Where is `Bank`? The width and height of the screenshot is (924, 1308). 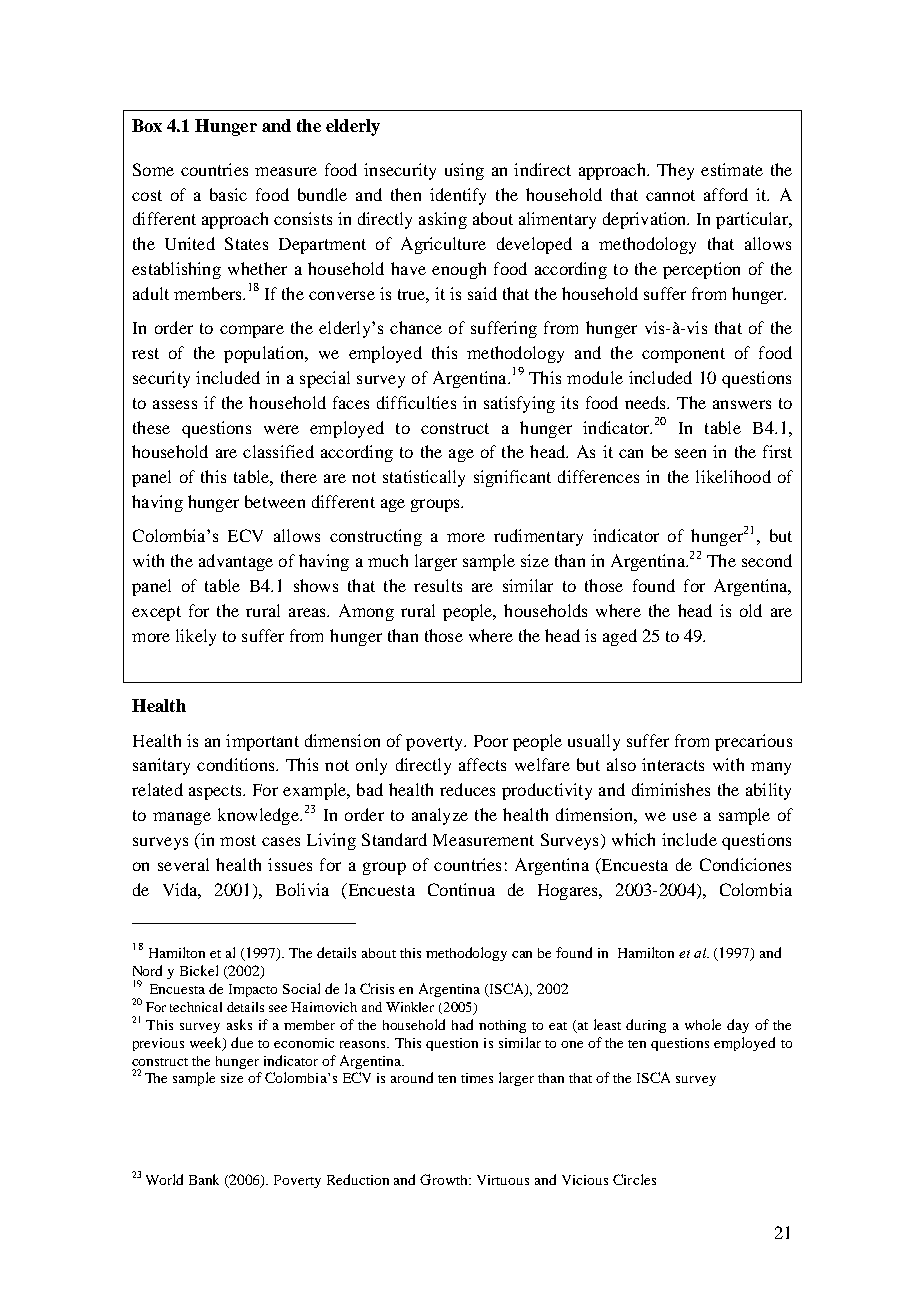 Bank is located at coordinates (204, 1179).
